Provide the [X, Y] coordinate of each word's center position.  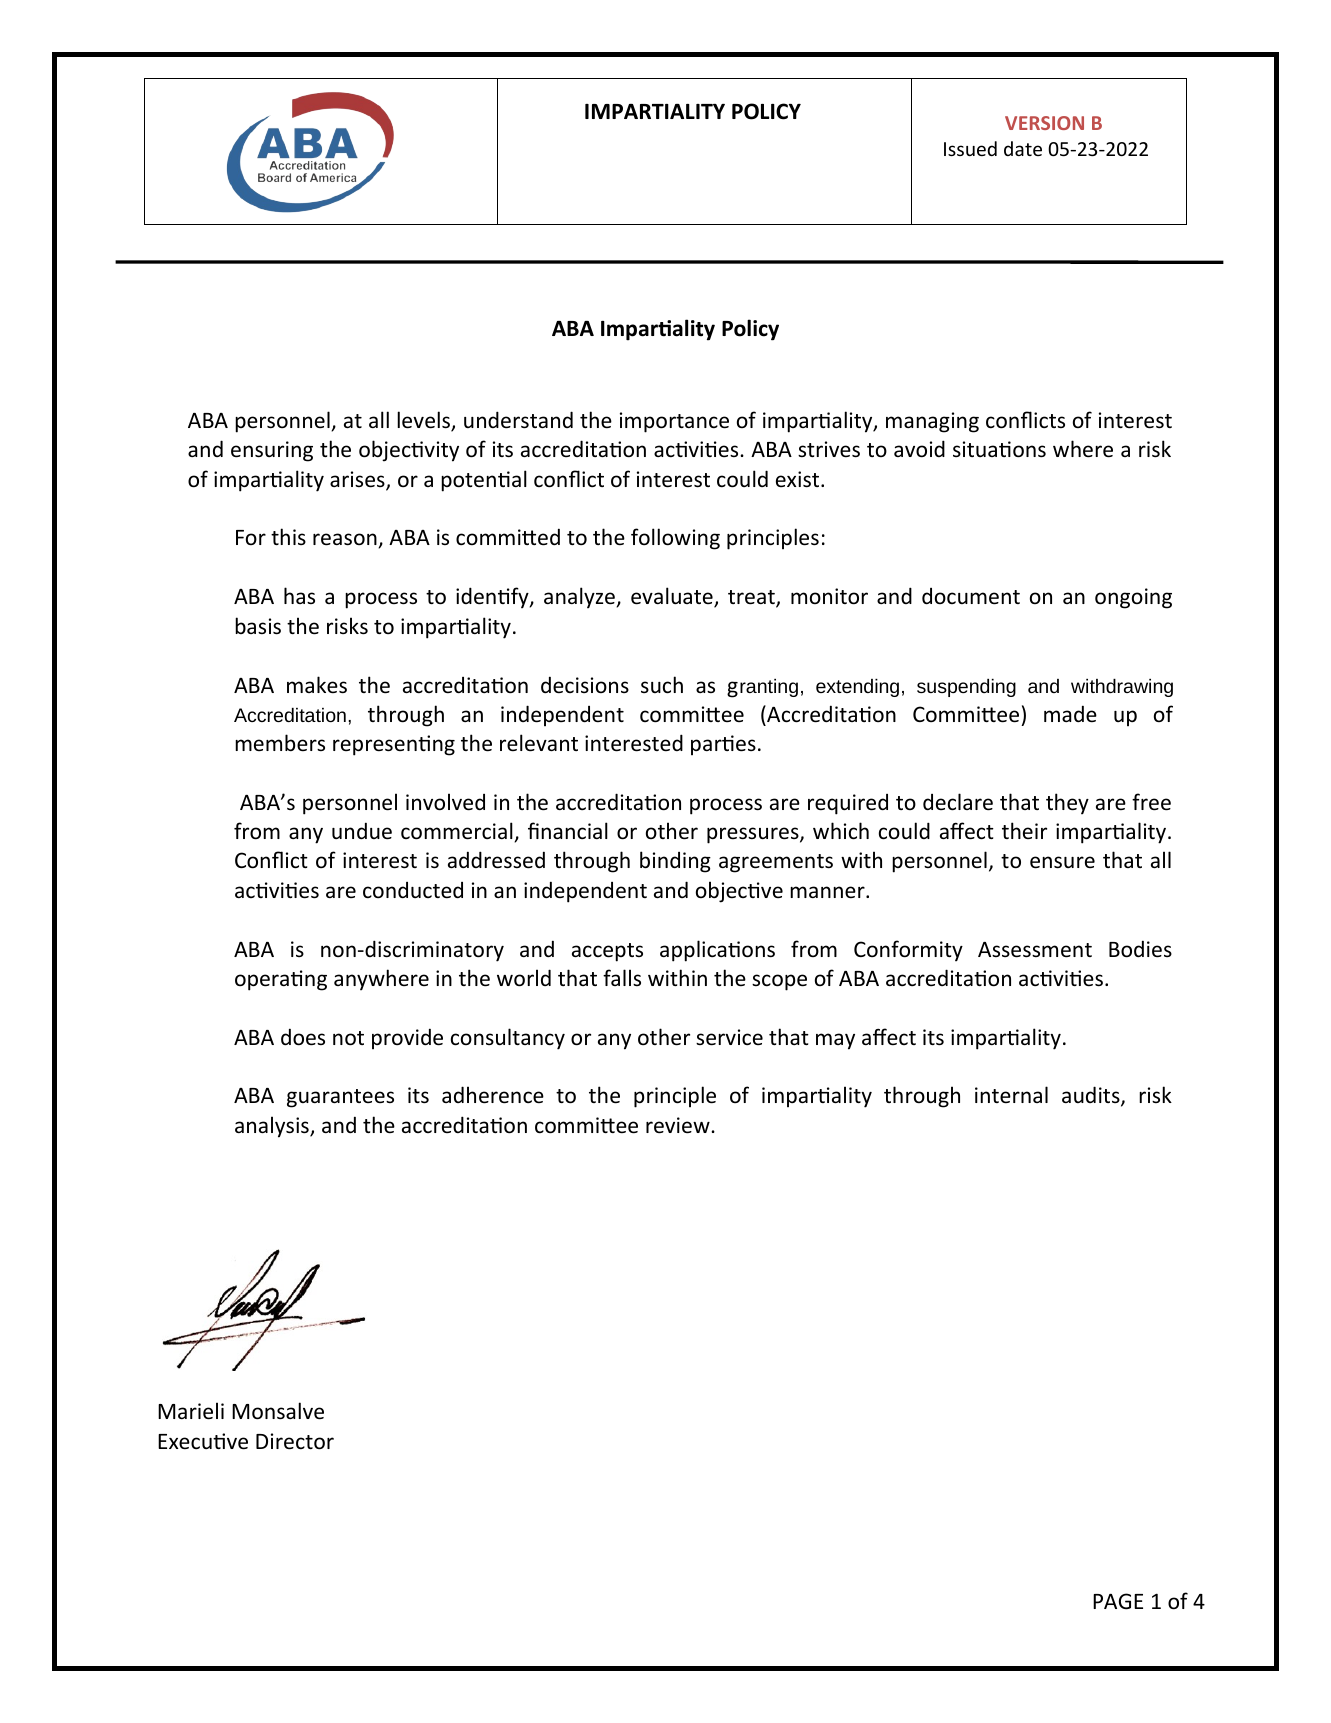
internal [1011, 1095]
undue [362, 831]
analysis [273, 1127]
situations [999, 449]
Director [295, 1441]
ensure [1062, 862]
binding [675, 862]
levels [424, 421]
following [675, 539]
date [1023, 148]
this [288, 536]
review [679, 1125]
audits [1092, 1096]
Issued [970, 148]
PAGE [1118, 1601]
